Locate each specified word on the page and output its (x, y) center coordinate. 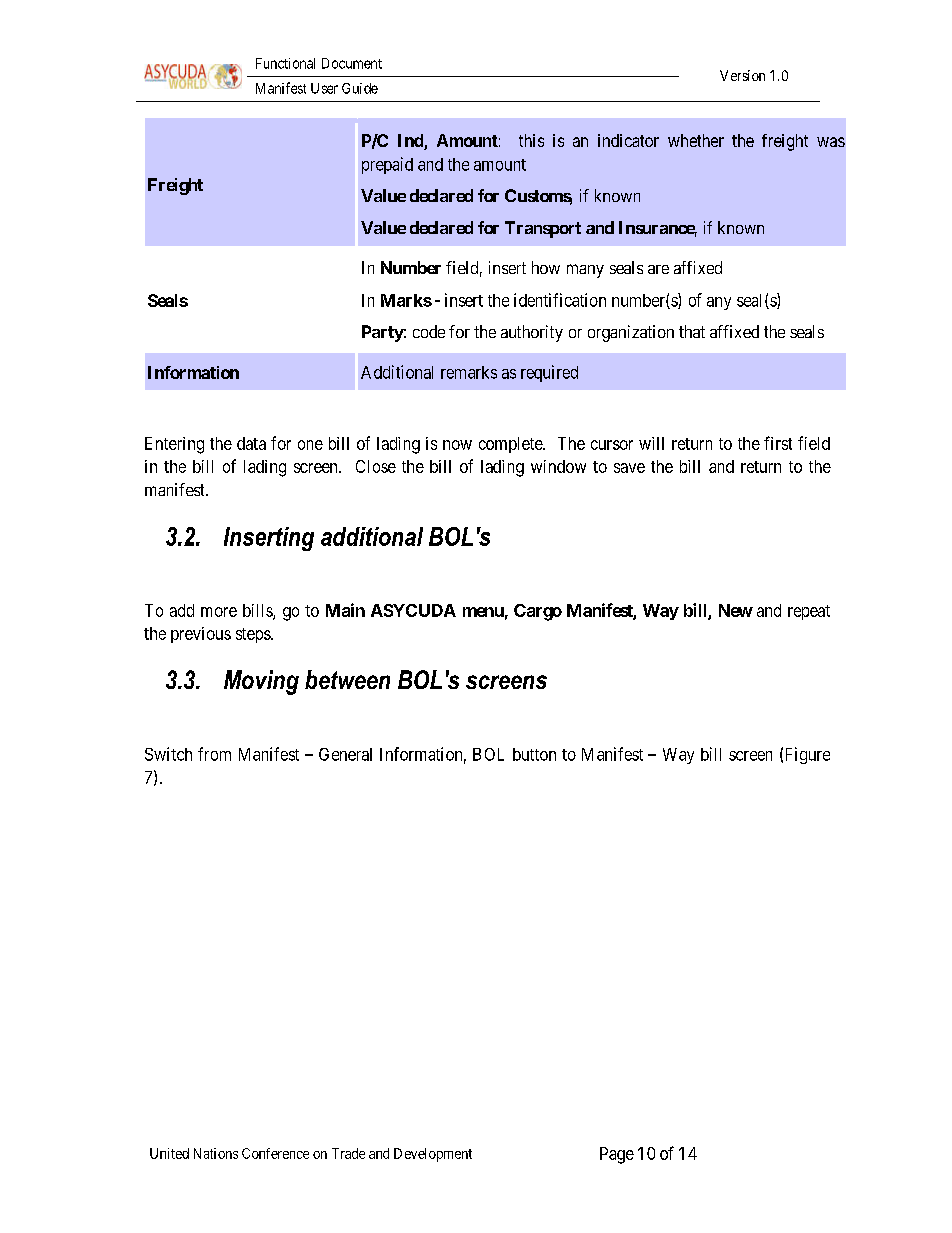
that (692, 331)
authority (532, 333)
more (219, 612)
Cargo (538, 612)
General (345, 754)
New (736, 610)
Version (742, 75)
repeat (809, 612)
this (531, 140)
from (214, 754)
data (251, 443)
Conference (275, 1153)
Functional (285, 63)
